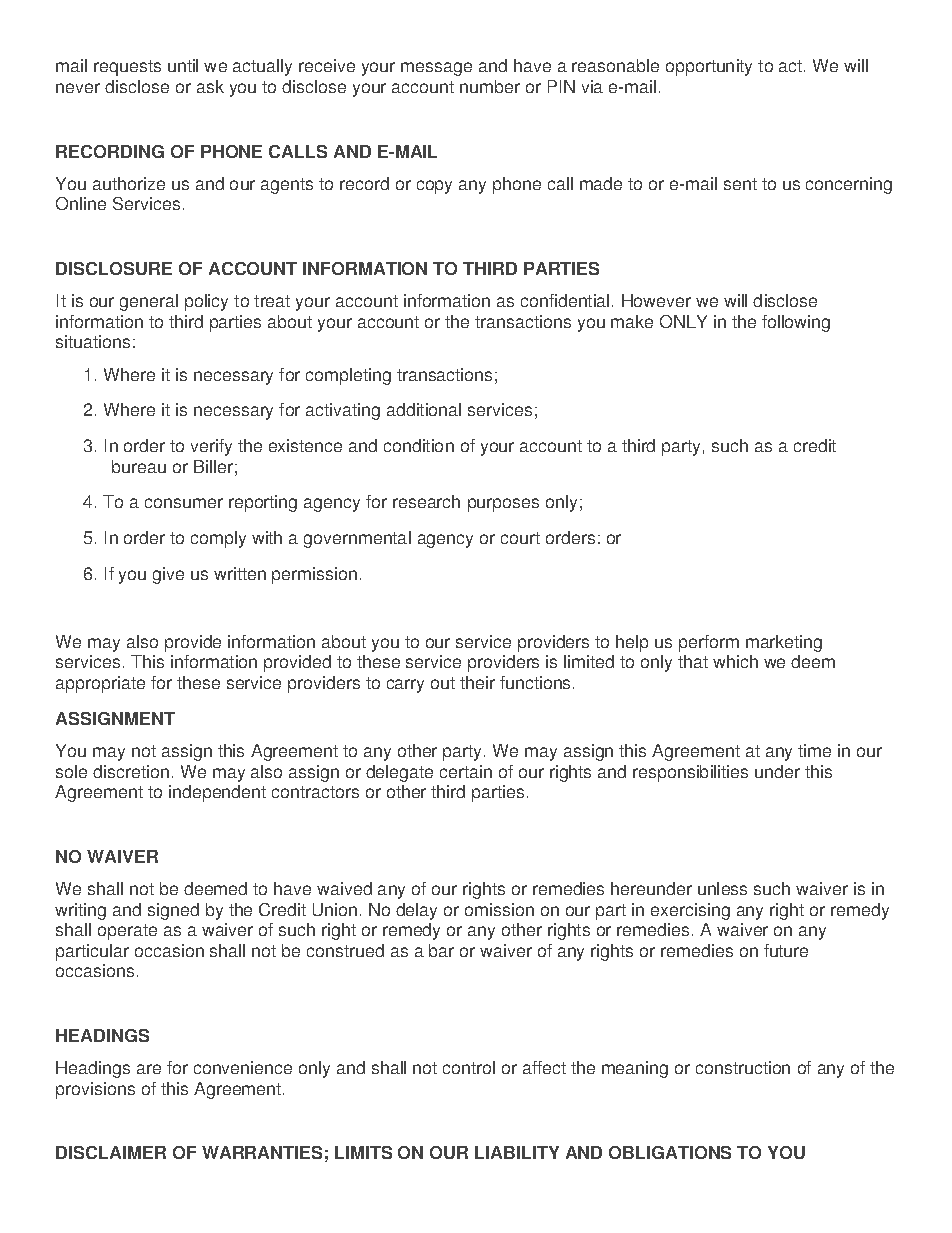 Image resolution: width=952 pixels, height=1233 pixels. I want to click on unless, so click(722, 888).
